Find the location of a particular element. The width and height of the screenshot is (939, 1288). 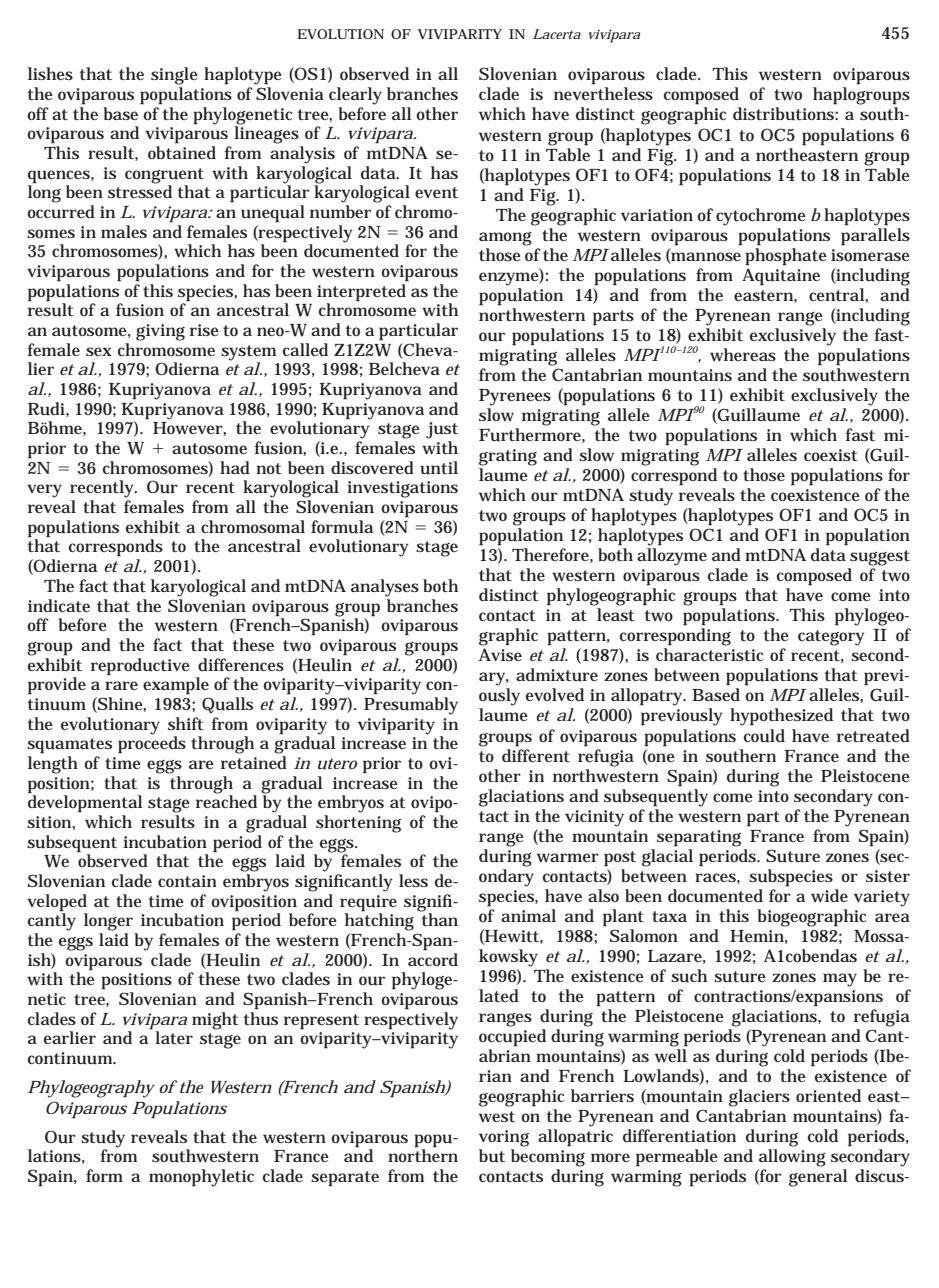

contain is located at coordinates (187, 881).
